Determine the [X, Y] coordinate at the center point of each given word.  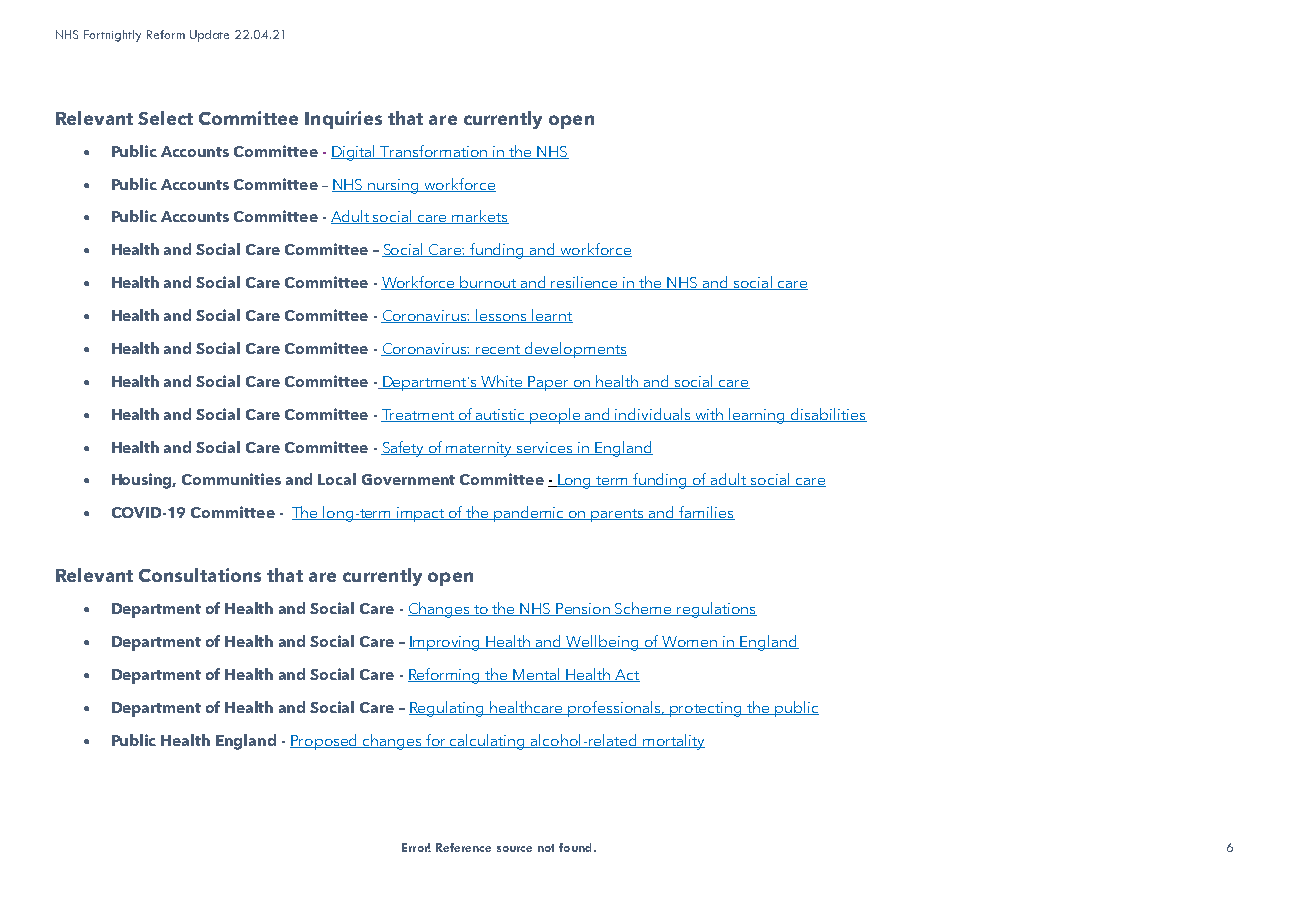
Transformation [434, 152]
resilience [585, 283]
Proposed [325, 742]
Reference [463, 847]
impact [421, 514]
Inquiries [343, 120]
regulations [716, 610]
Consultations [200, 575]
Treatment [419, 415]
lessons [502, 316]
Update [209, 36]
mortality [673, 742]
